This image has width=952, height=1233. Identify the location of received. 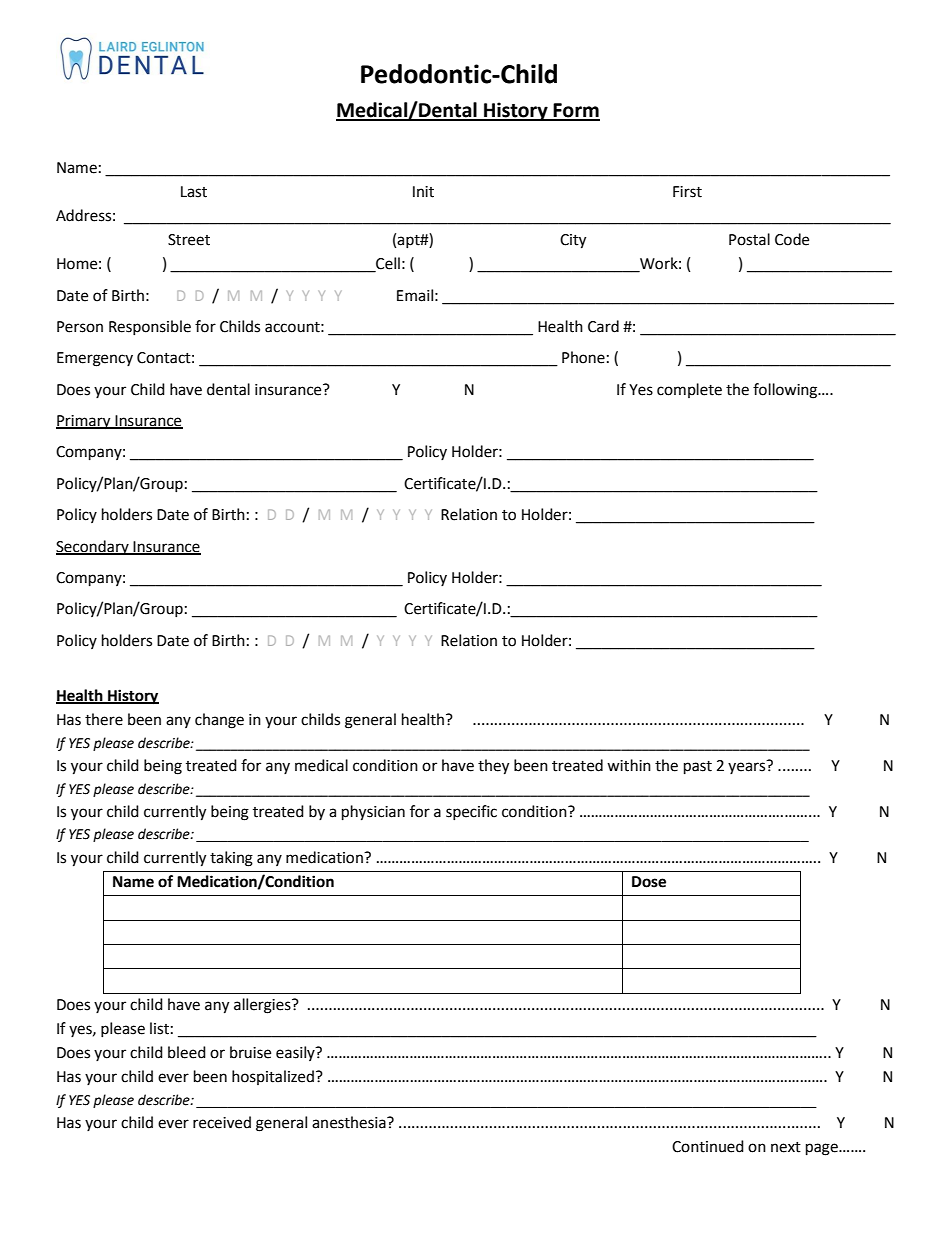
(222, 1122).
